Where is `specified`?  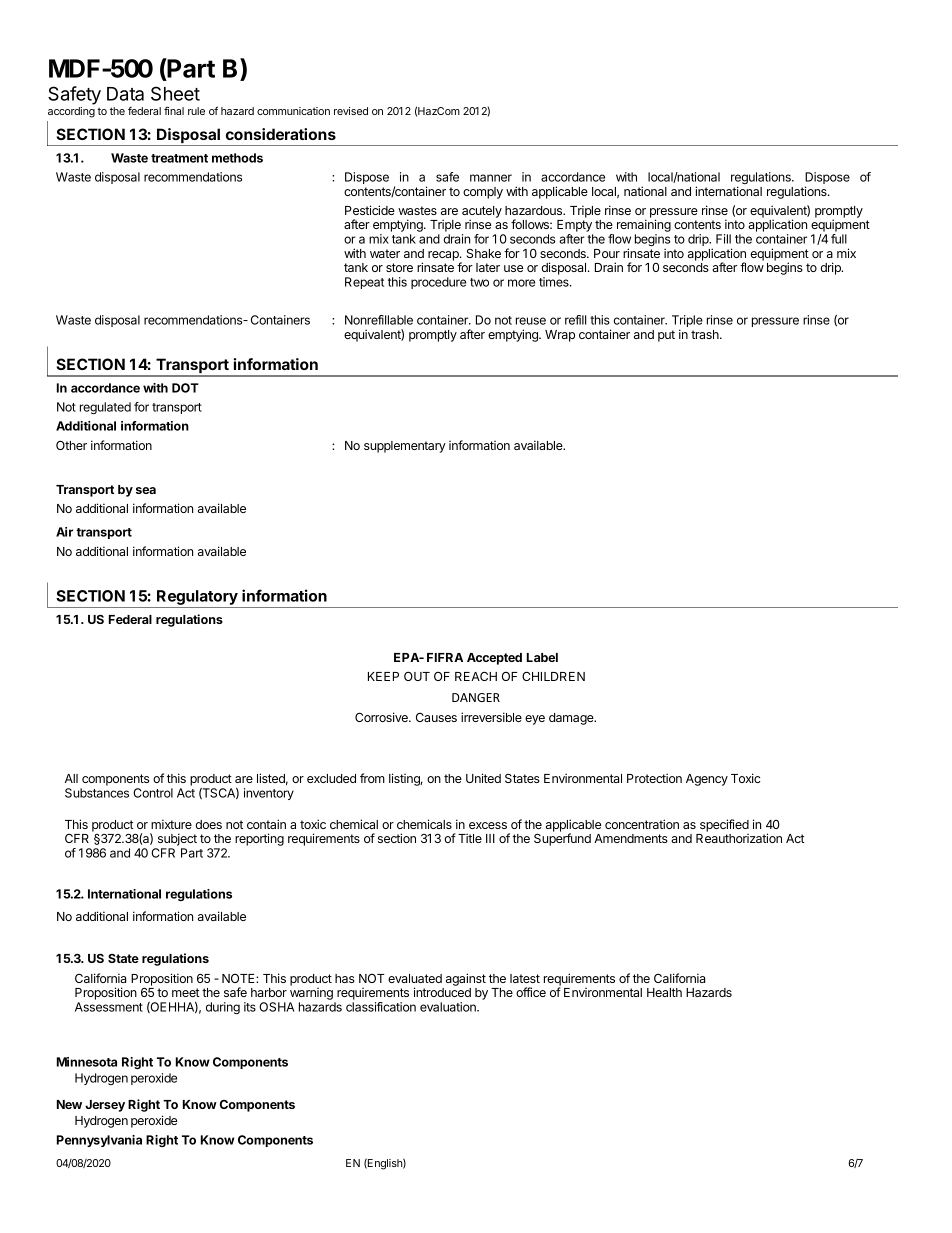
specified is located at coordinates (724, 825).
